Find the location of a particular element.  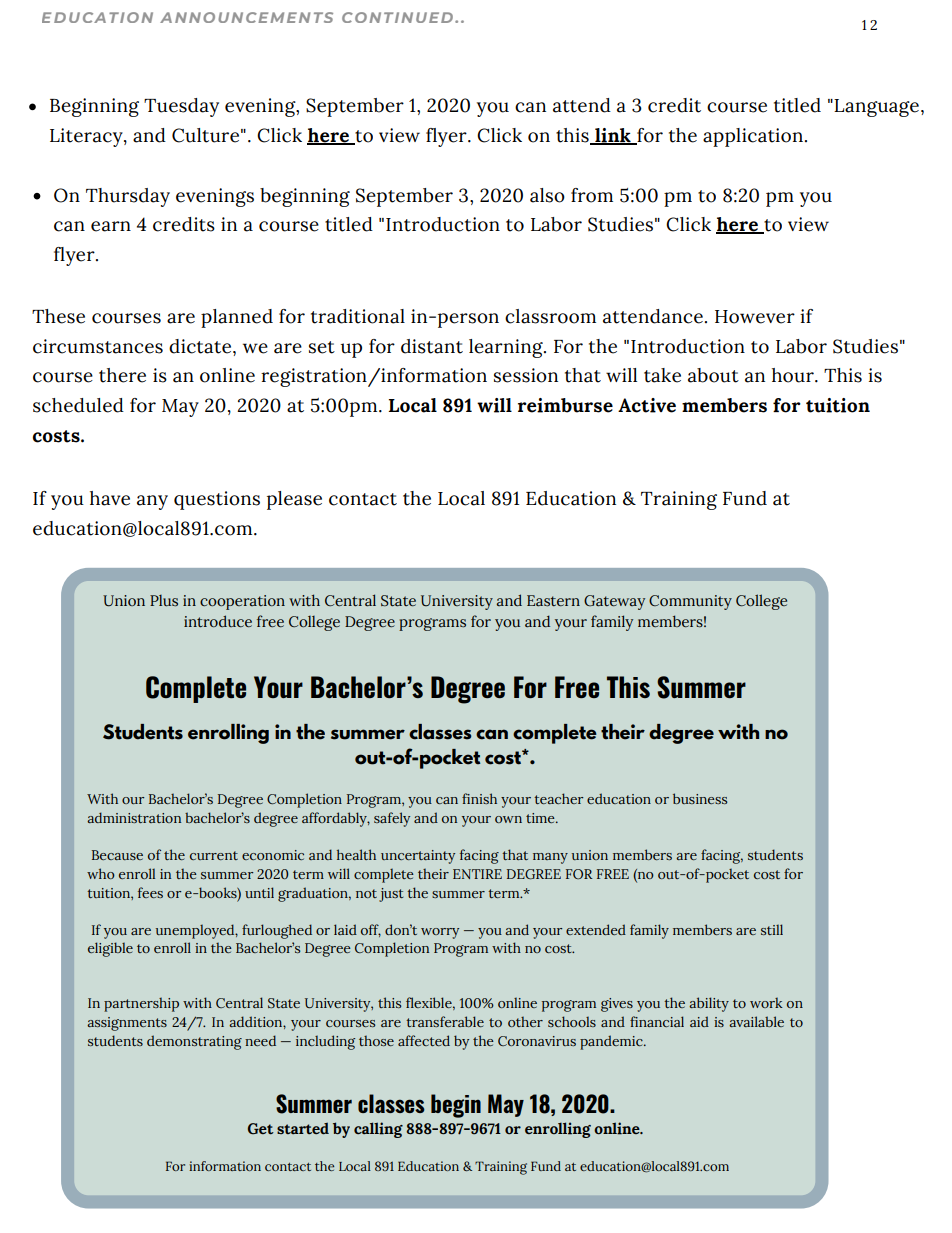

application is located at coordinates (753, 137).
